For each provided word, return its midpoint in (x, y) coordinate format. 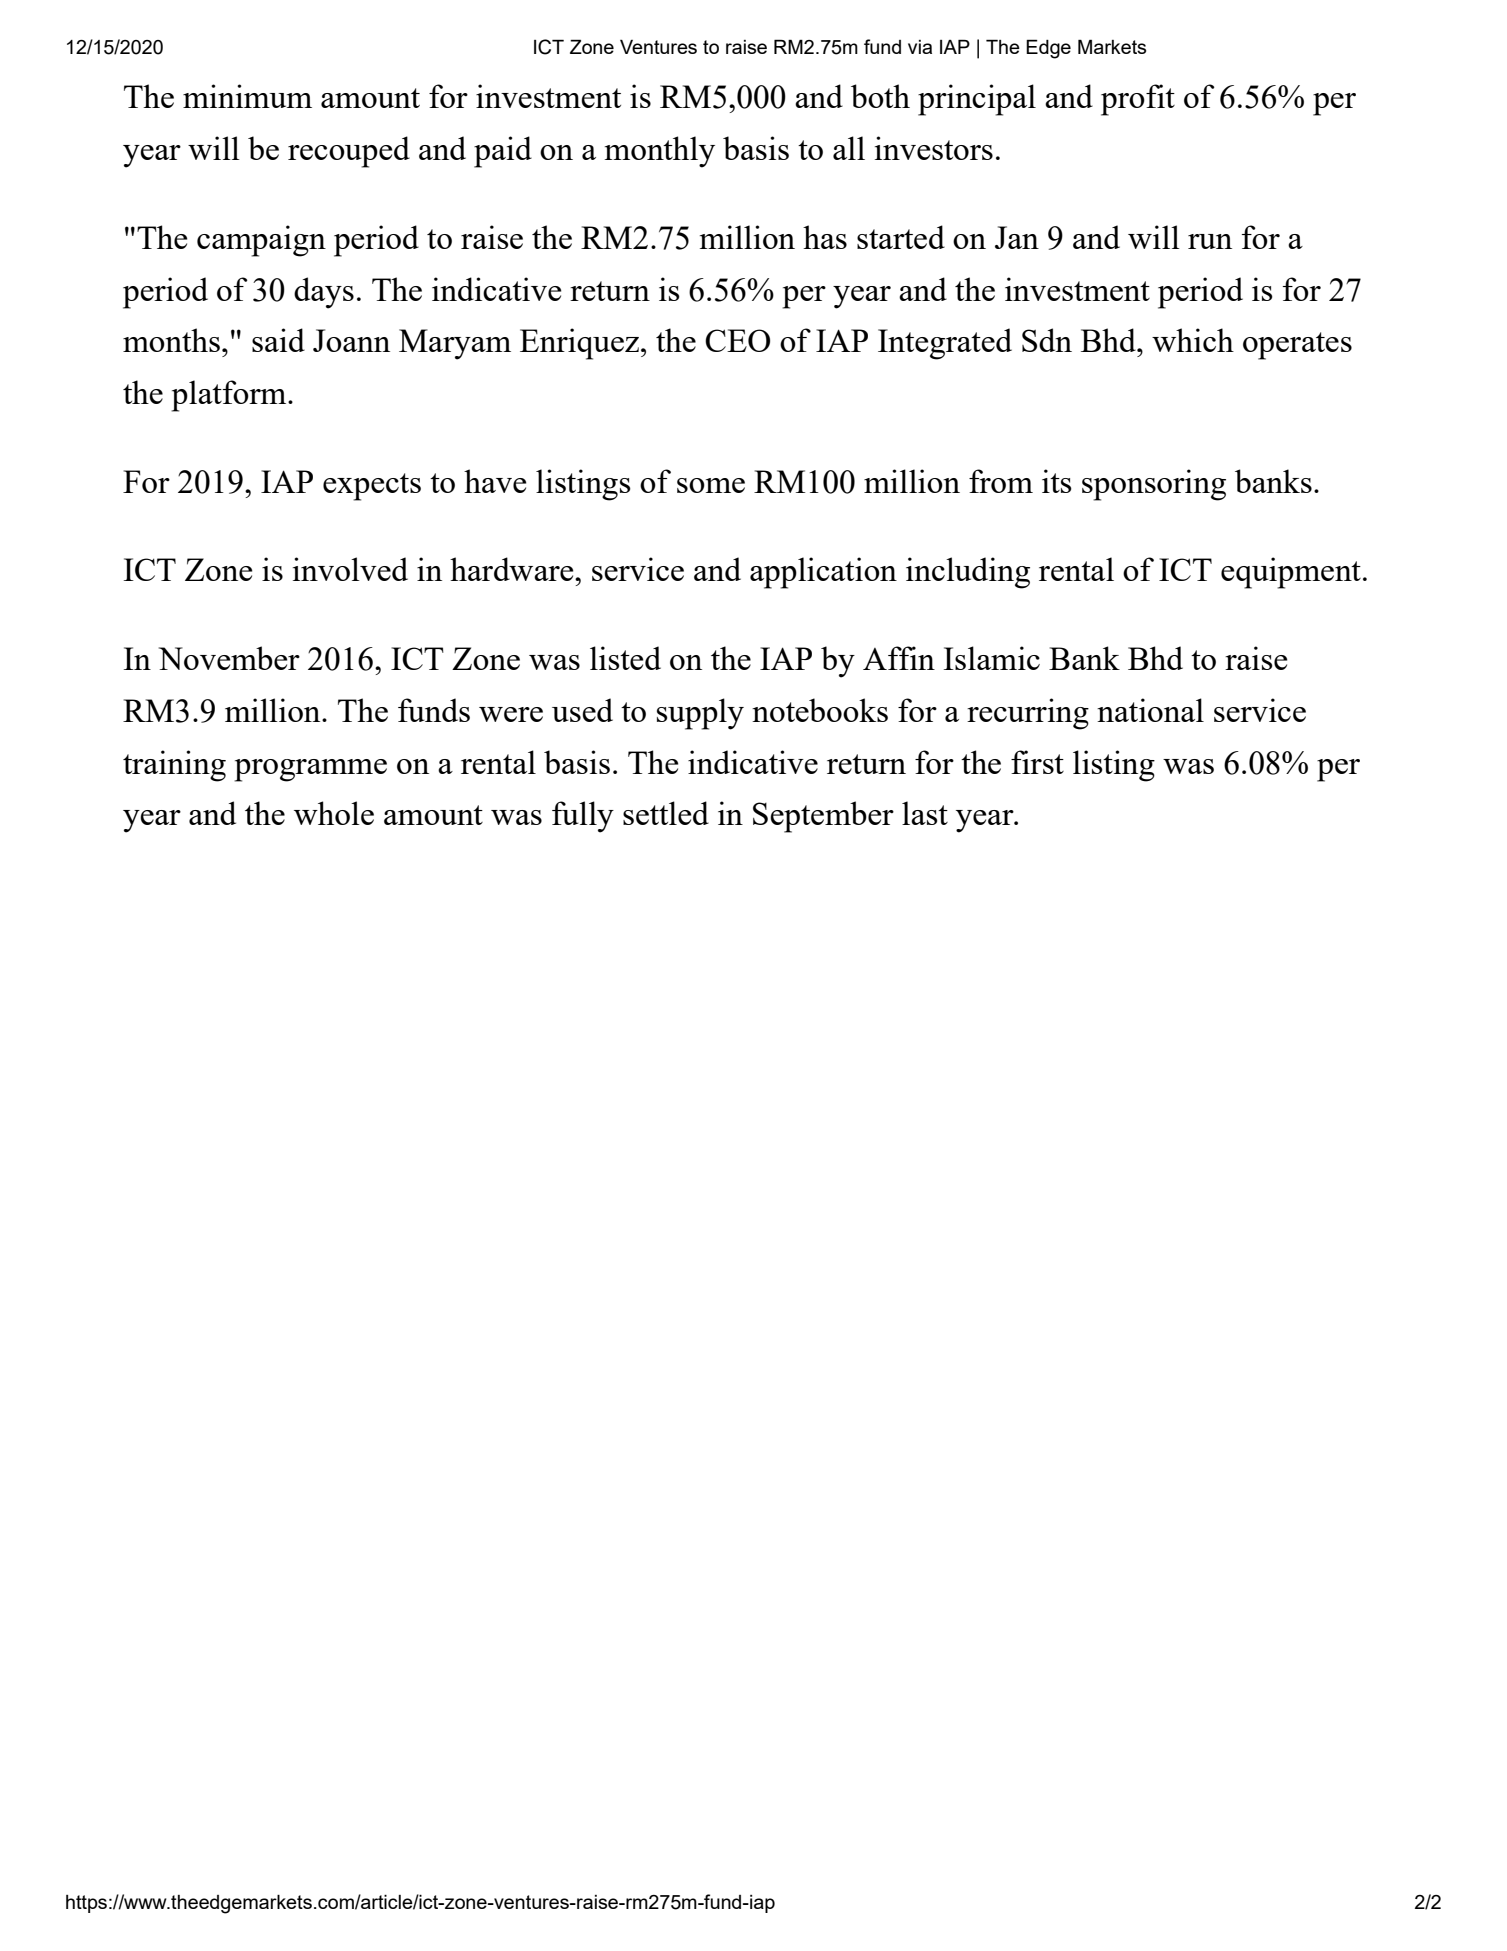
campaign (261, 241)
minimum (247, 96)
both (880, 96)
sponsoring (1154, 485)
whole (334, 813)
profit (1138, 100)
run (1210, 241)
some (711, 485)
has (825, 237)
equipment (1291, 573)
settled (666, 813)
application (823, 573)
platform (230, 396)
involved (350, 569)
